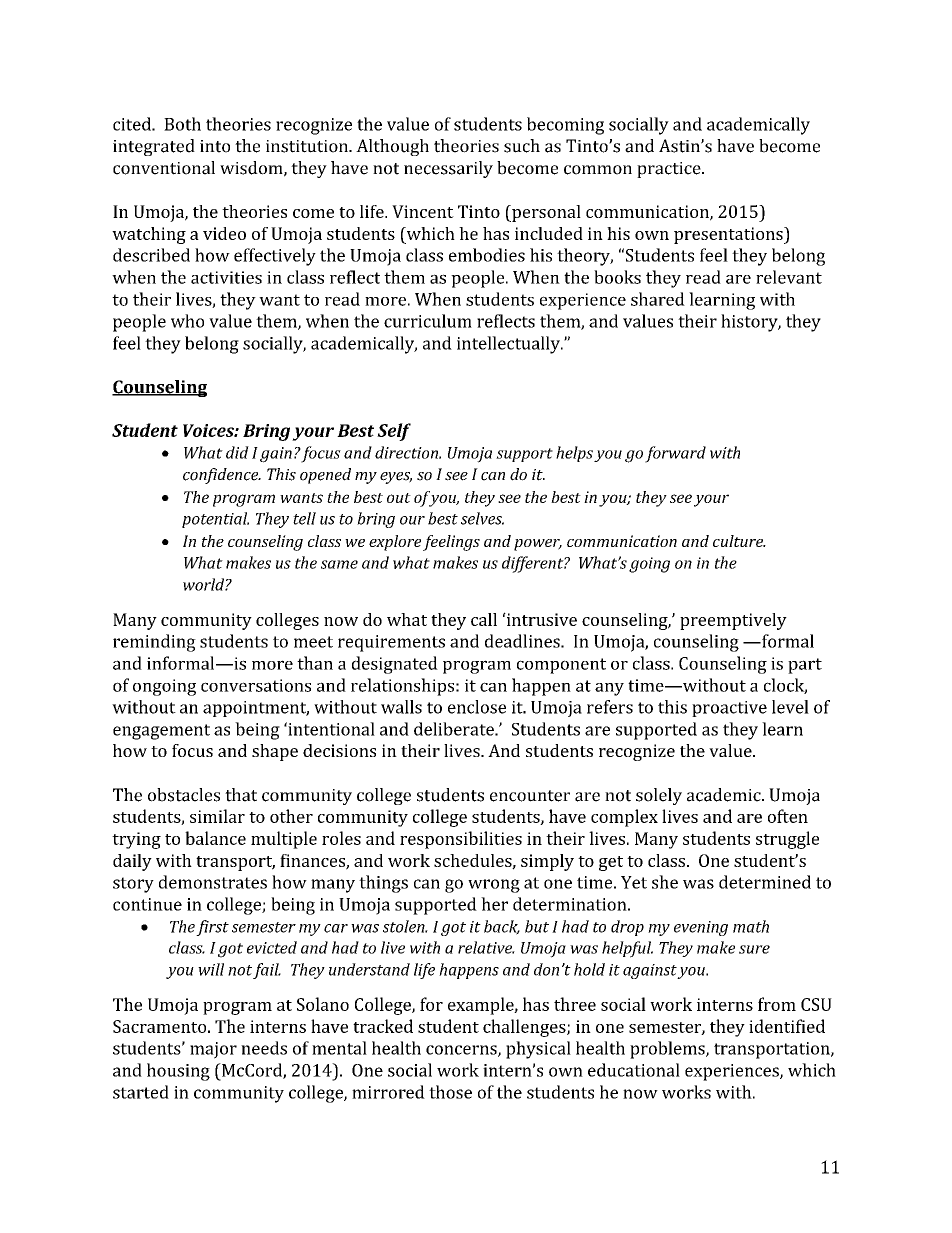 The height and width of the screenshot is (1233, 952). What do you see at coordinates (670, 170) in the screenshot?
I see `practice` at bounding box center [670, 170].
